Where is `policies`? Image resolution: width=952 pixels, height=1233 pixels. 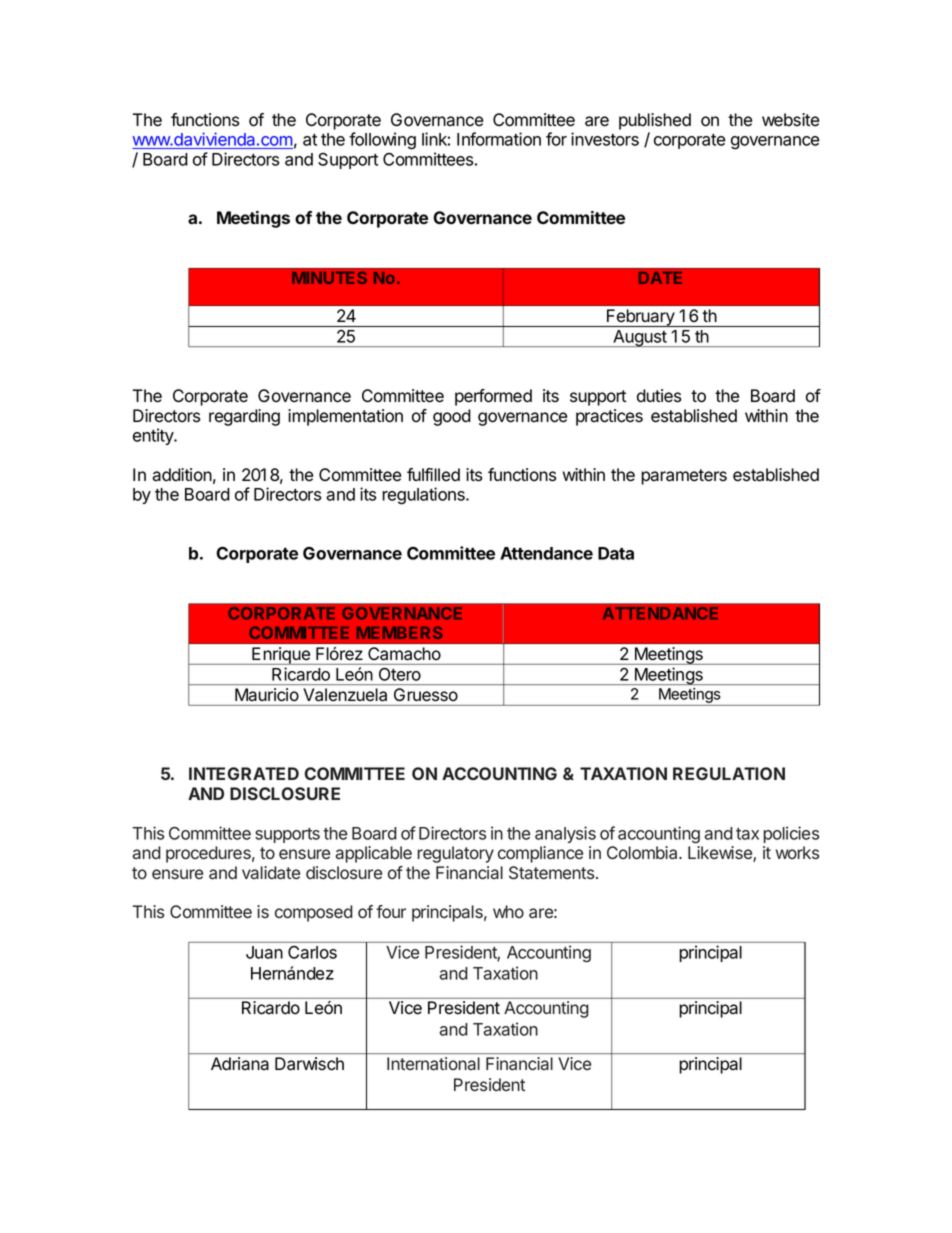
policies is located at coordinates (791, 834).
